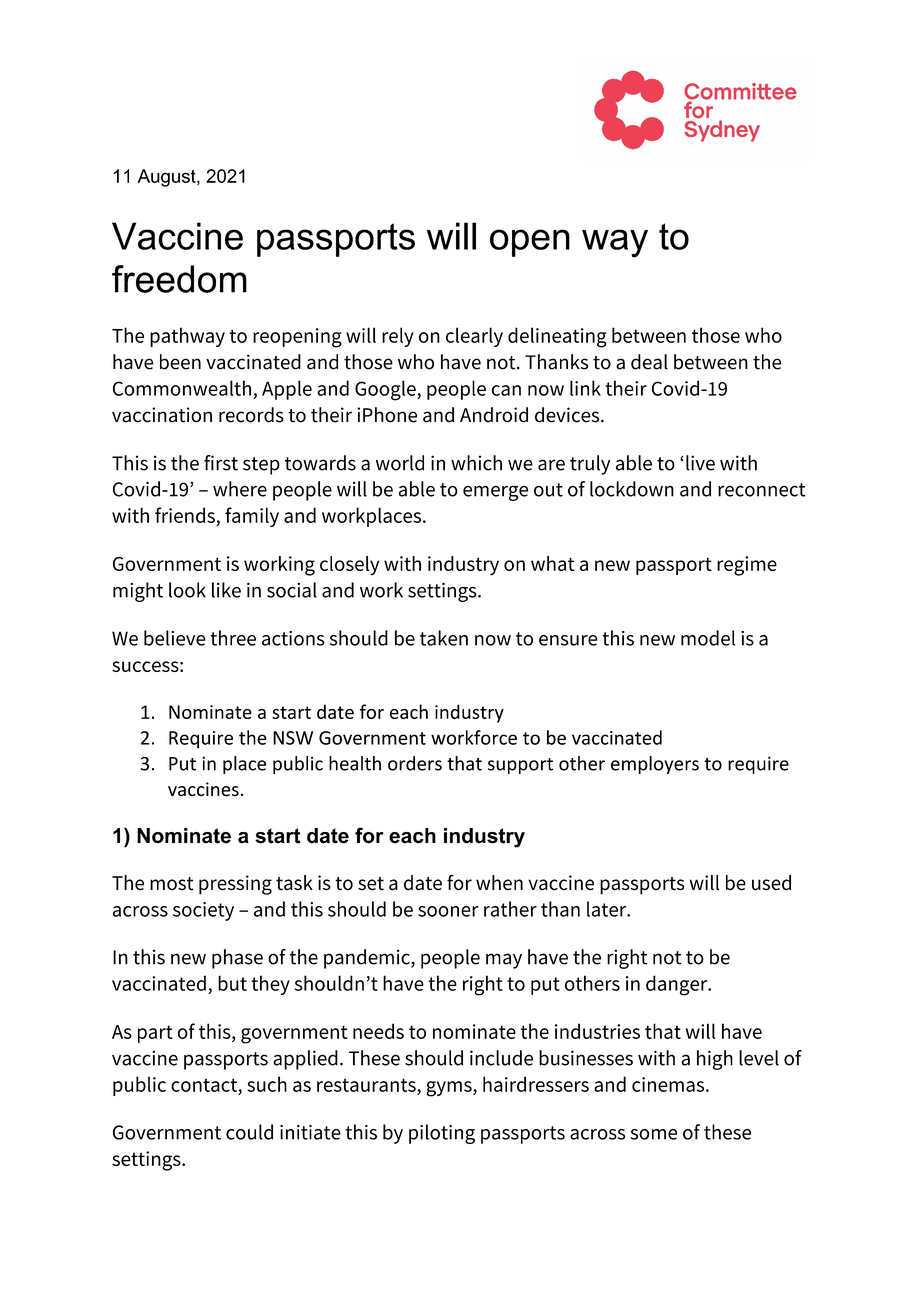  What do you see at coordinates (495, 493) in the screenshot?
I see `emerge` at bounding box center [495, 493].
